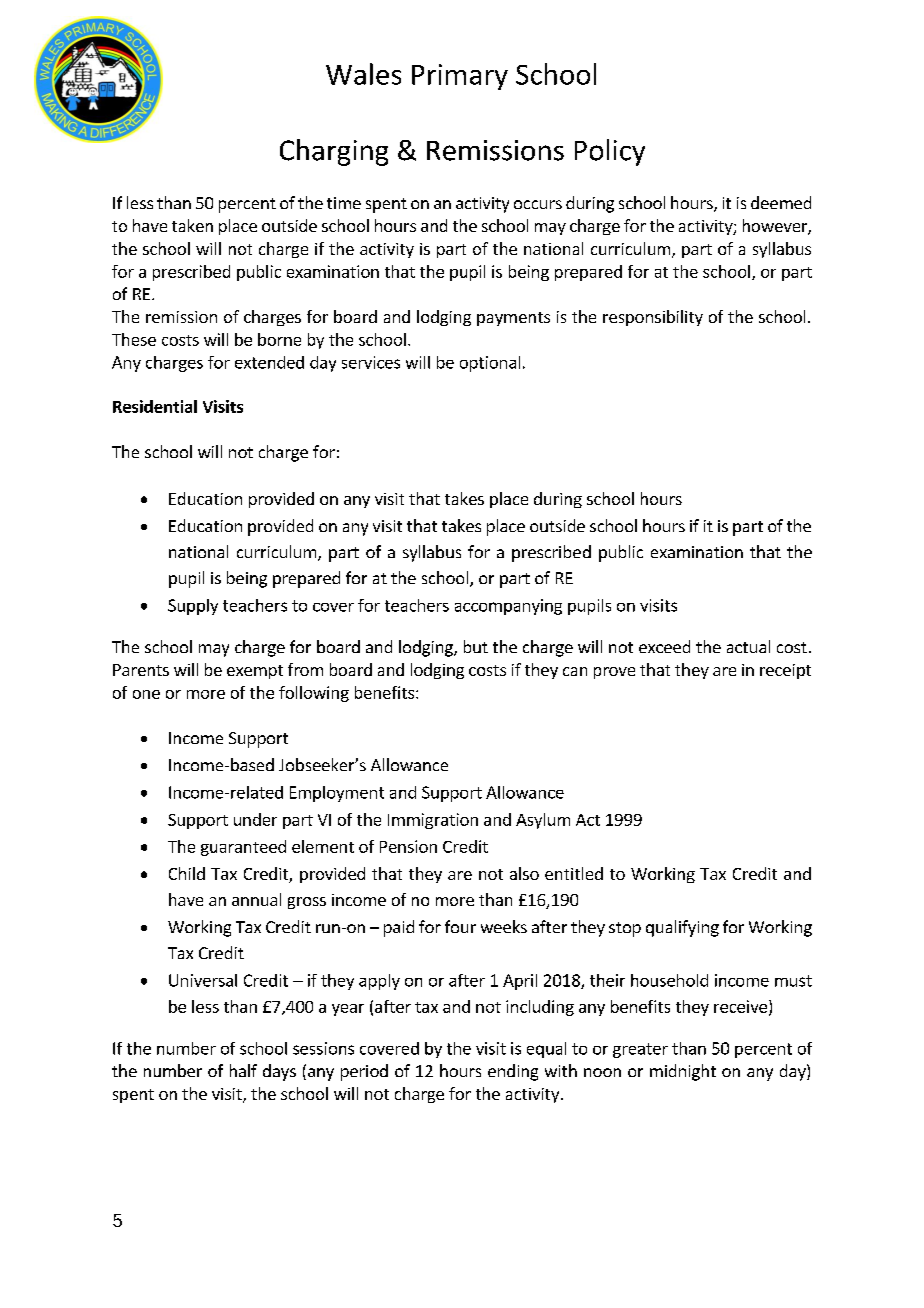 This screenshot has width=924, height=1308. What do you see at coordinates (513, 1072) in the screenshot?
I see `ending` at bounding box center [513, 1072].
